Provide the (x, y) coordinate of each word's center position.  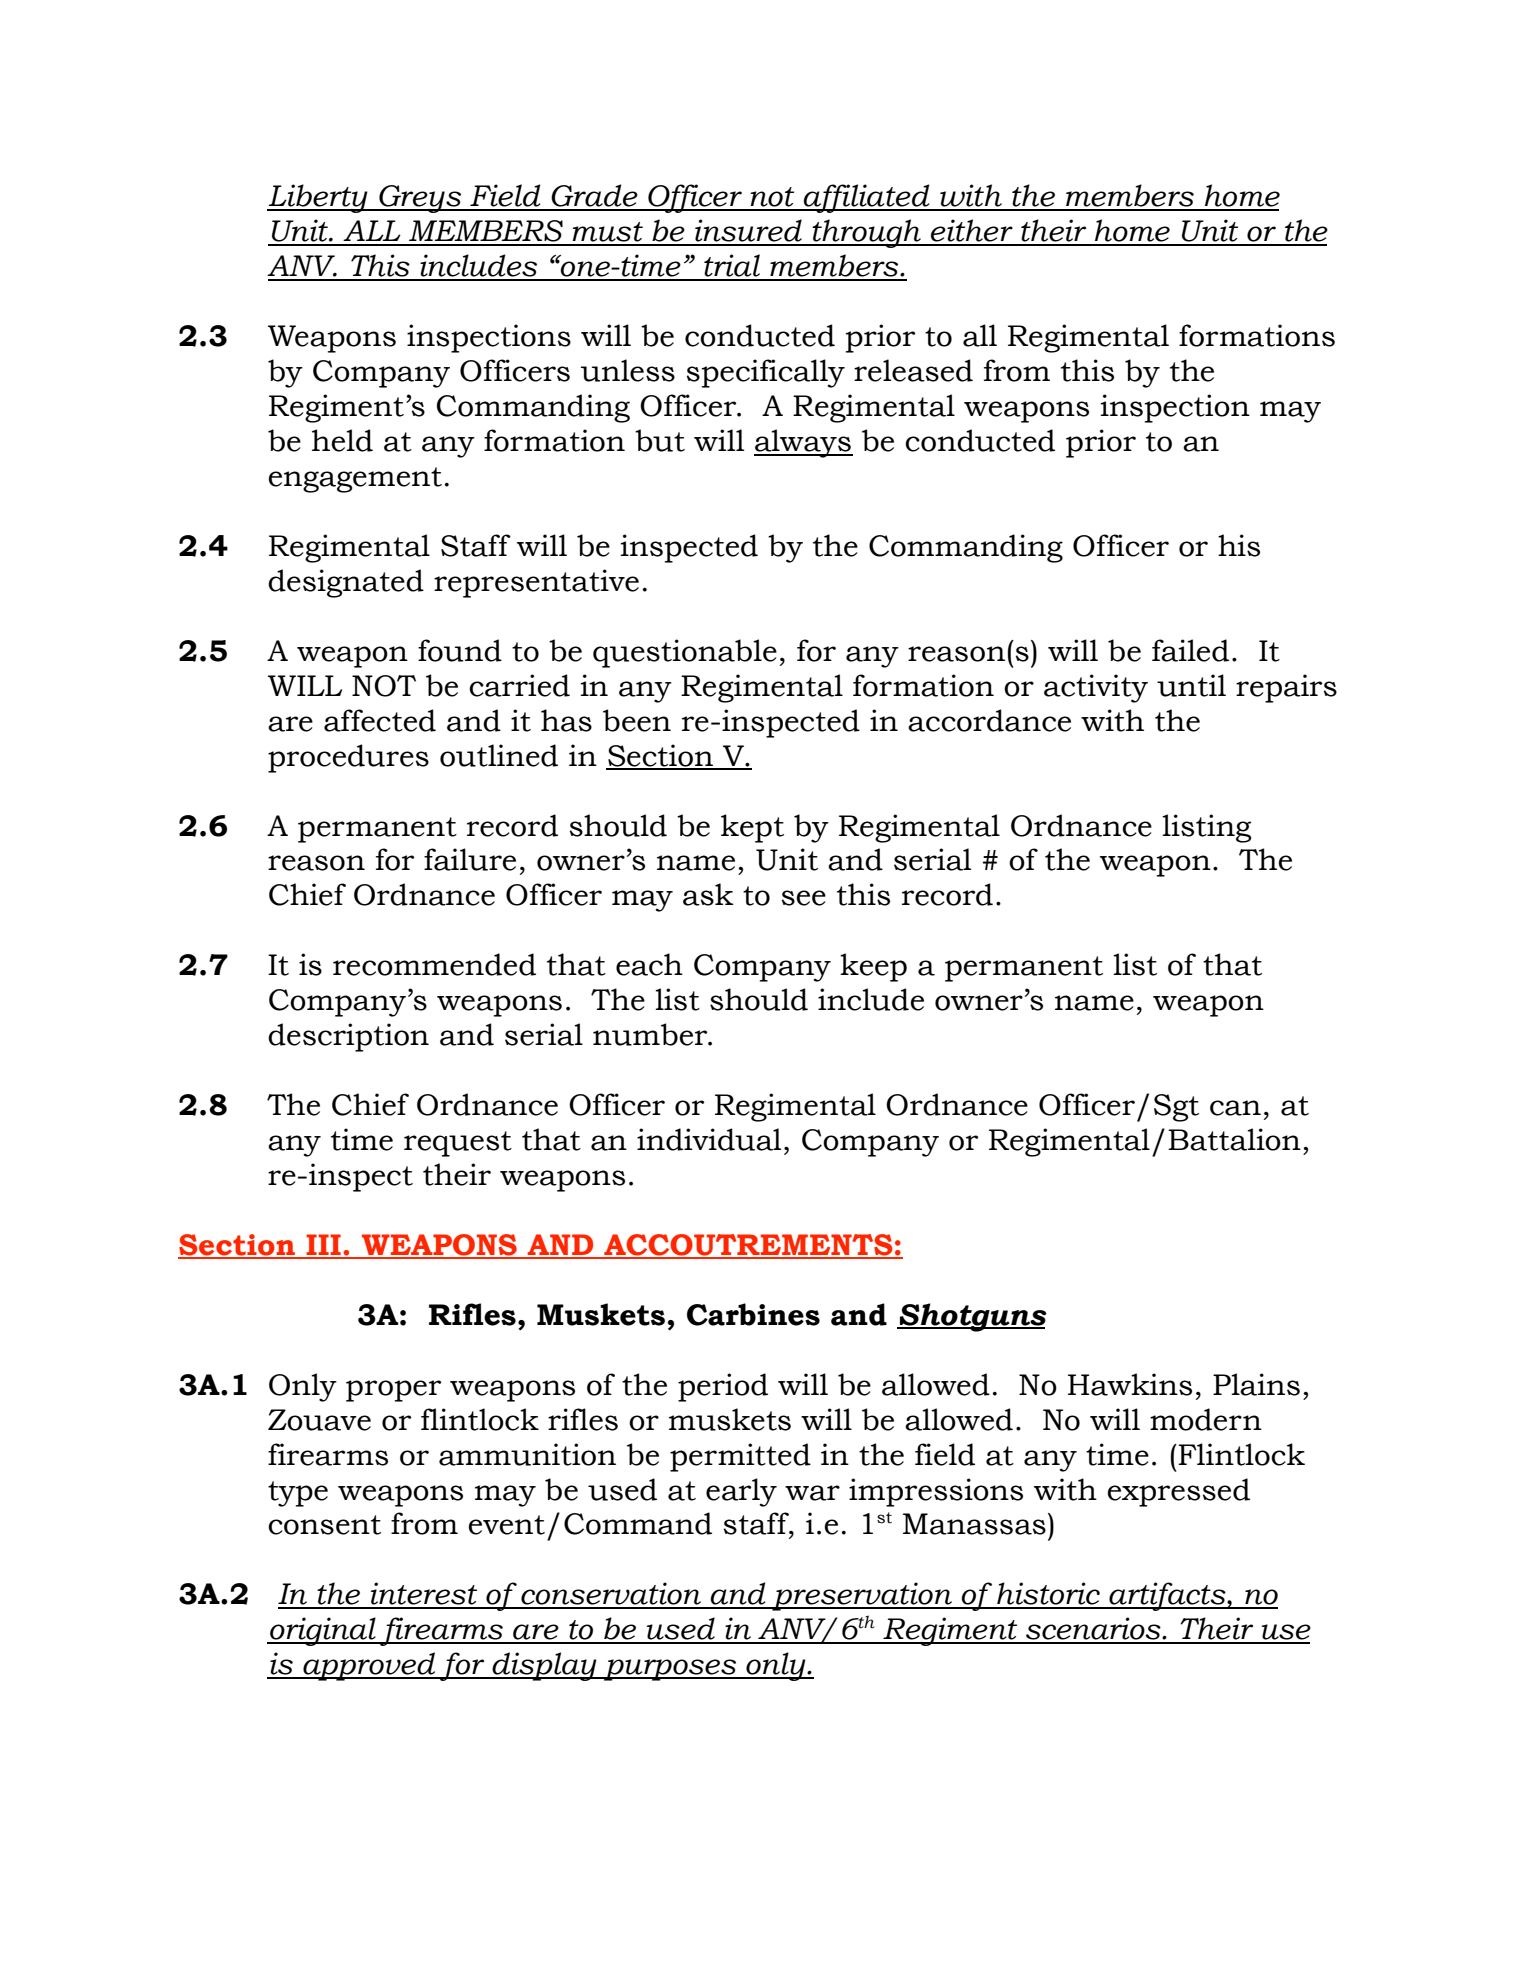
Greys (420, 199)
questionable (685, 653)
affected (380, 720)
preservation (862, 1596)
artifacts (1167, 1596)
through (867, 233)
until (1191, 685)
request (458, 1144)
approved (369, 1666)
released (913, 370)
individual (709, 1139)
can (1235, 1108)
